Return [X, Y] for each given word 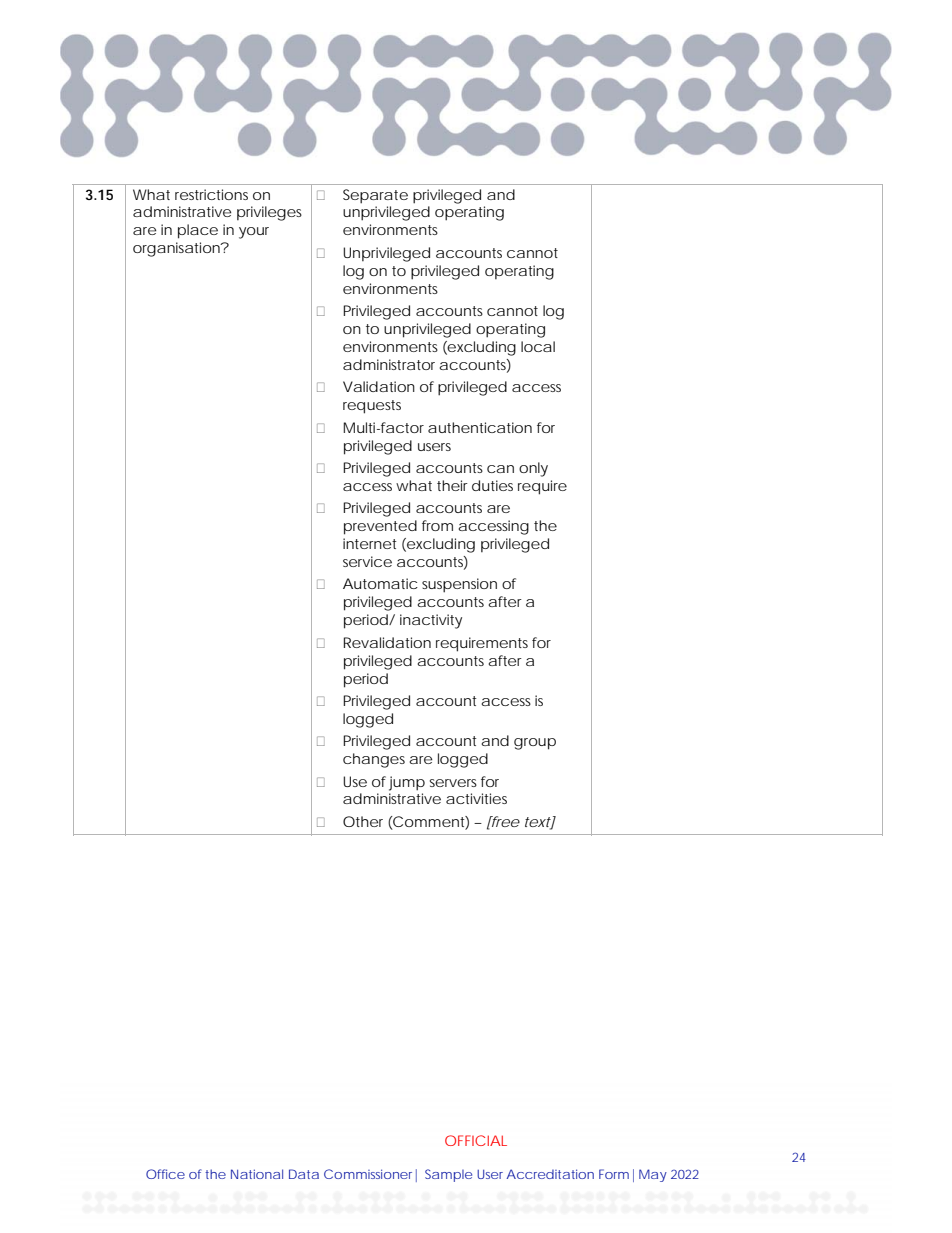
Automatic [380, 583]
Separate [375, 196]
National [257, 1174]
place [198, 231]
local [538, 346]
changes [374, 760]
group [535, 744]
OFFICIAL [476, 1140]
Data [304, 1174]
